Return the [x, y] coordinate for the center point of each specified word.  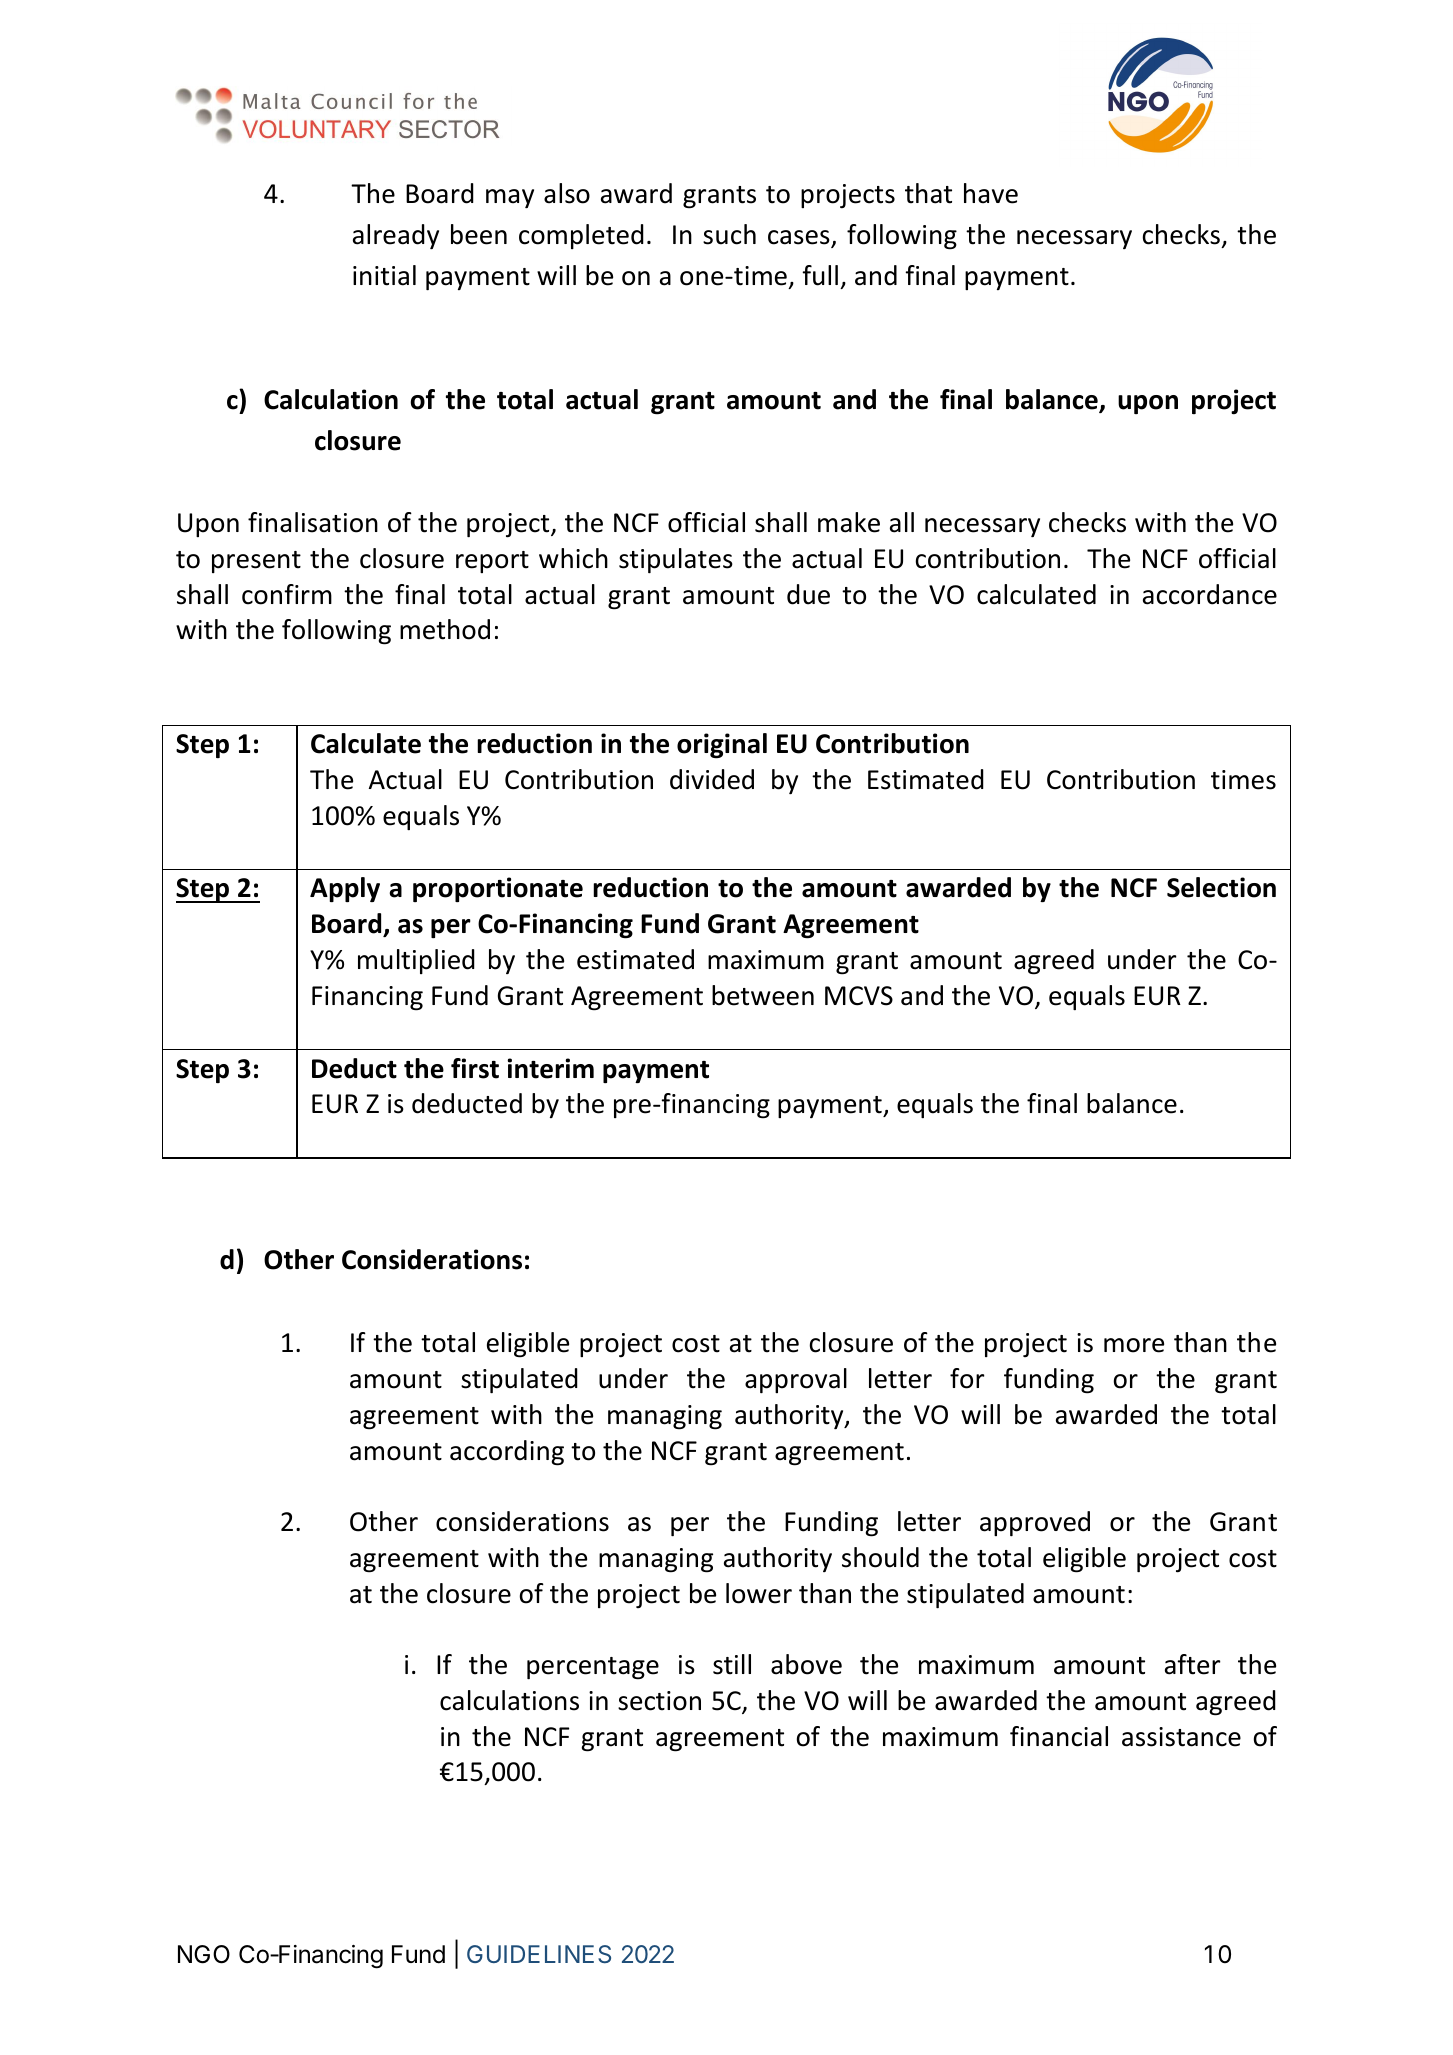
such [729, 234]
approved [1035, 1523]
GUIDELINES [539, 1954]
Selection [1221, 887]
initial [384, 275]
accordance [1210, 594]
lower [759, 1593]
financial [1059, 1736]
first [475, 1068]
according [507, 1453]
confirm [287, 594]
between [763, 995]
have [991, 193]
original [722, 746]
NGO [204, 1954]
